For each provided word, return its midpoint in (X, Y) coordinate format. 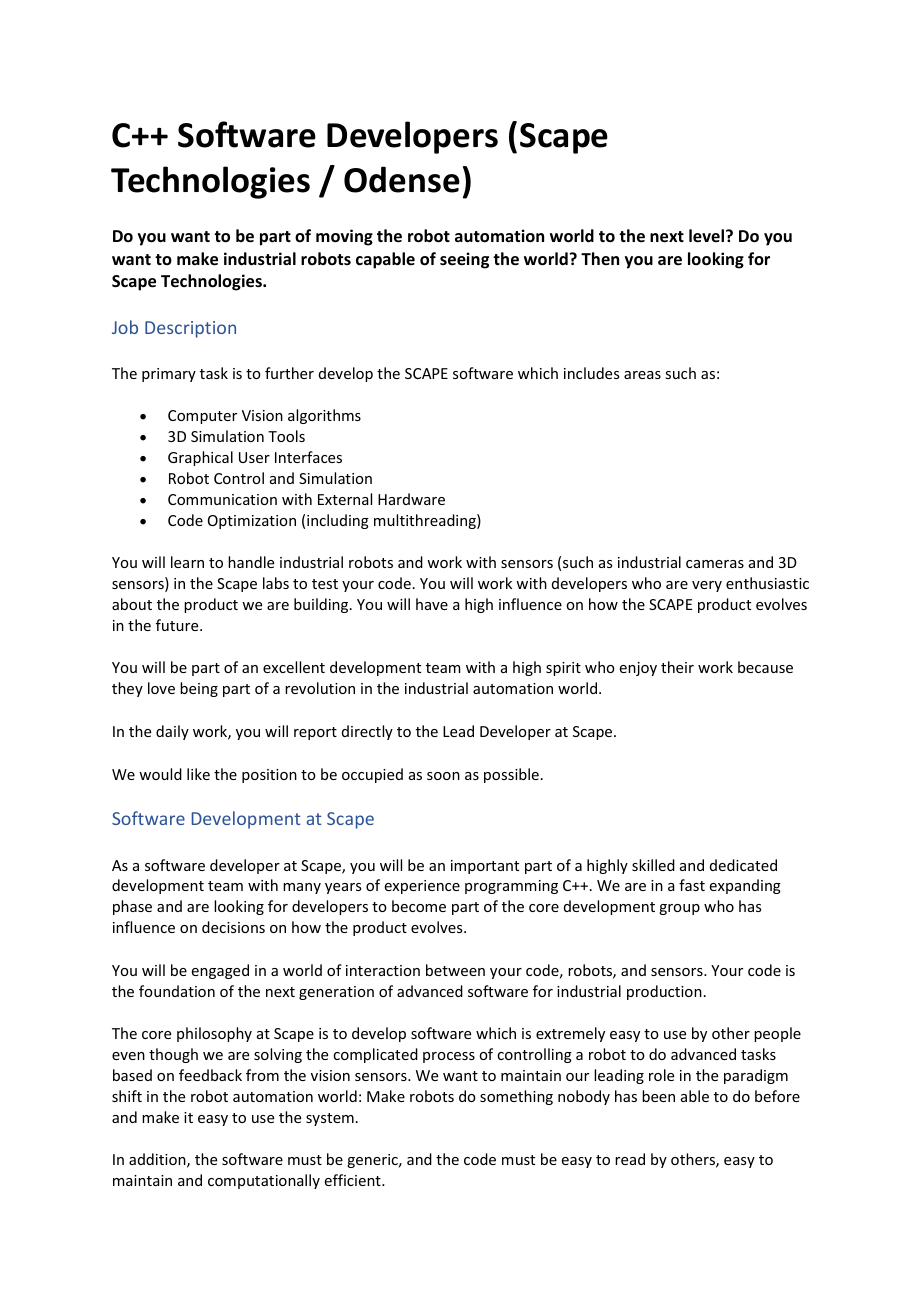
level (706, 236)
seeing (464, 260)
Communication (222, 499)
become (419, 906)
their (677, 667)
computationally (264, 1181)
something (516, 1097)
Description (190, 329)
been (658, 1096)
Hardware (411, 499)
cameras (715, 564)
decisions (233, 927)
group (679, 909)
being (199, 689)
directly (367, 732)
